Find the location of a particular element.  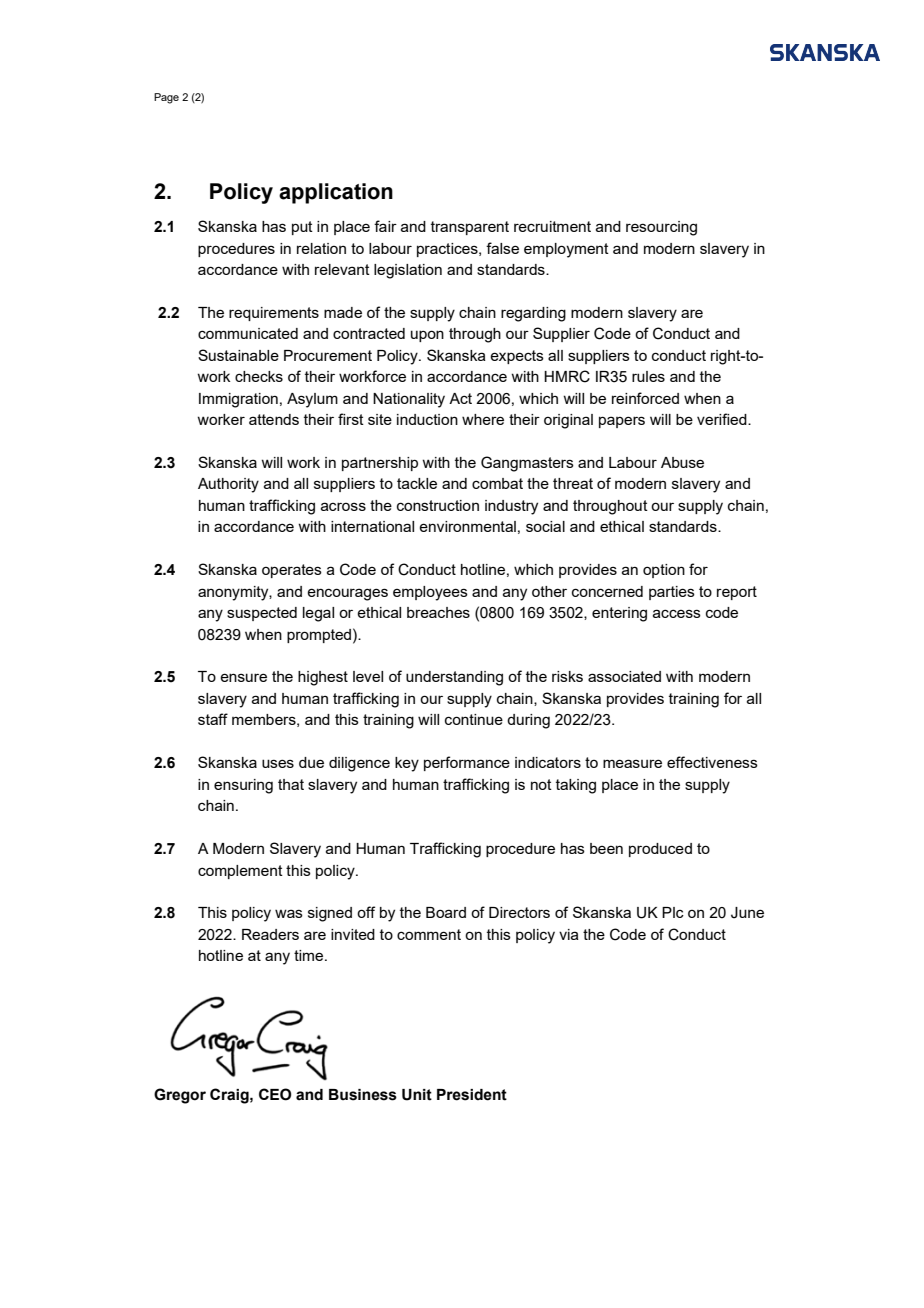

Abuse is located at coordinates (682, 462).
